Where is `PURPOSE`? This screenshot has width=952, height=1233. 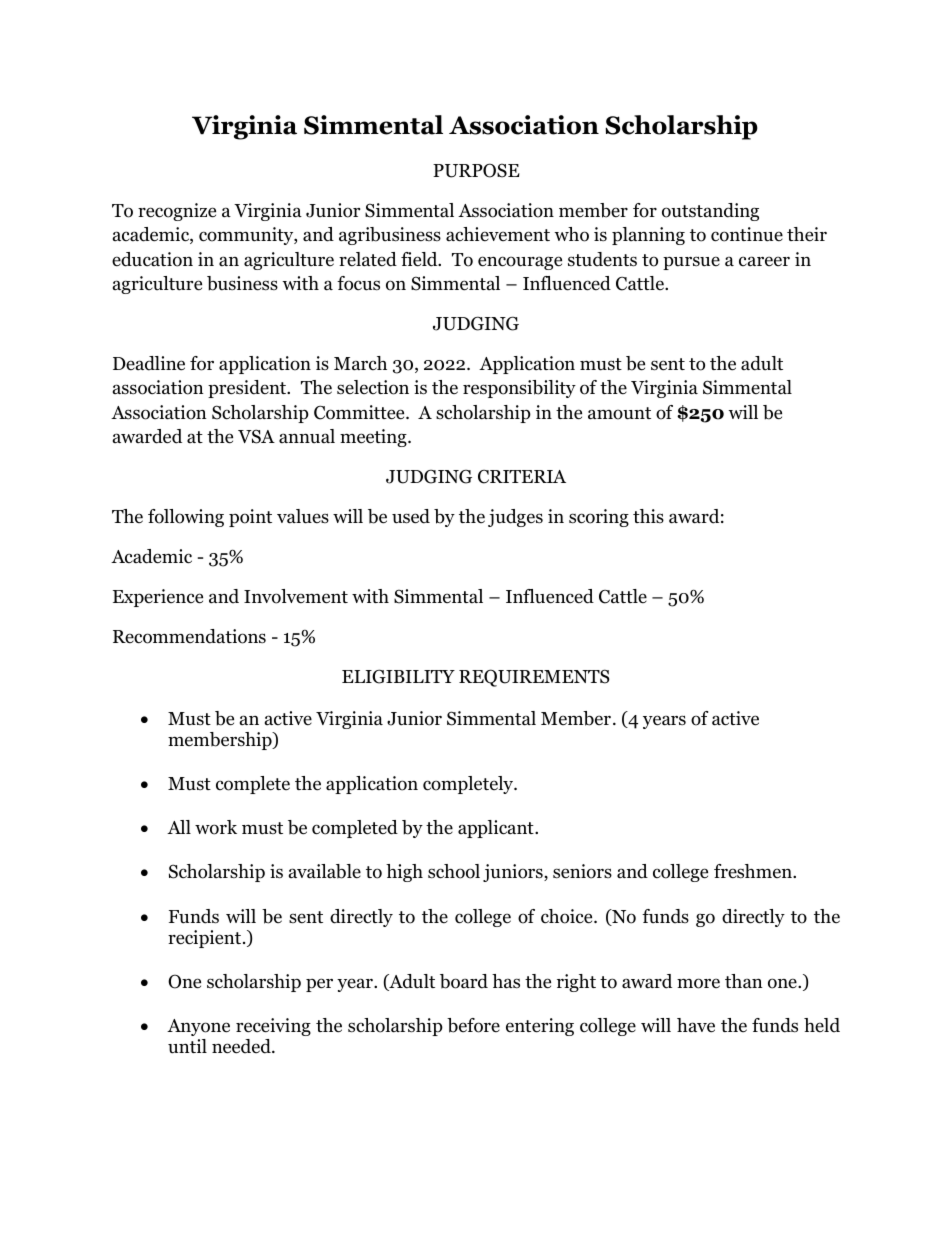 PURPOSE is located at coordinates (476, 170).
